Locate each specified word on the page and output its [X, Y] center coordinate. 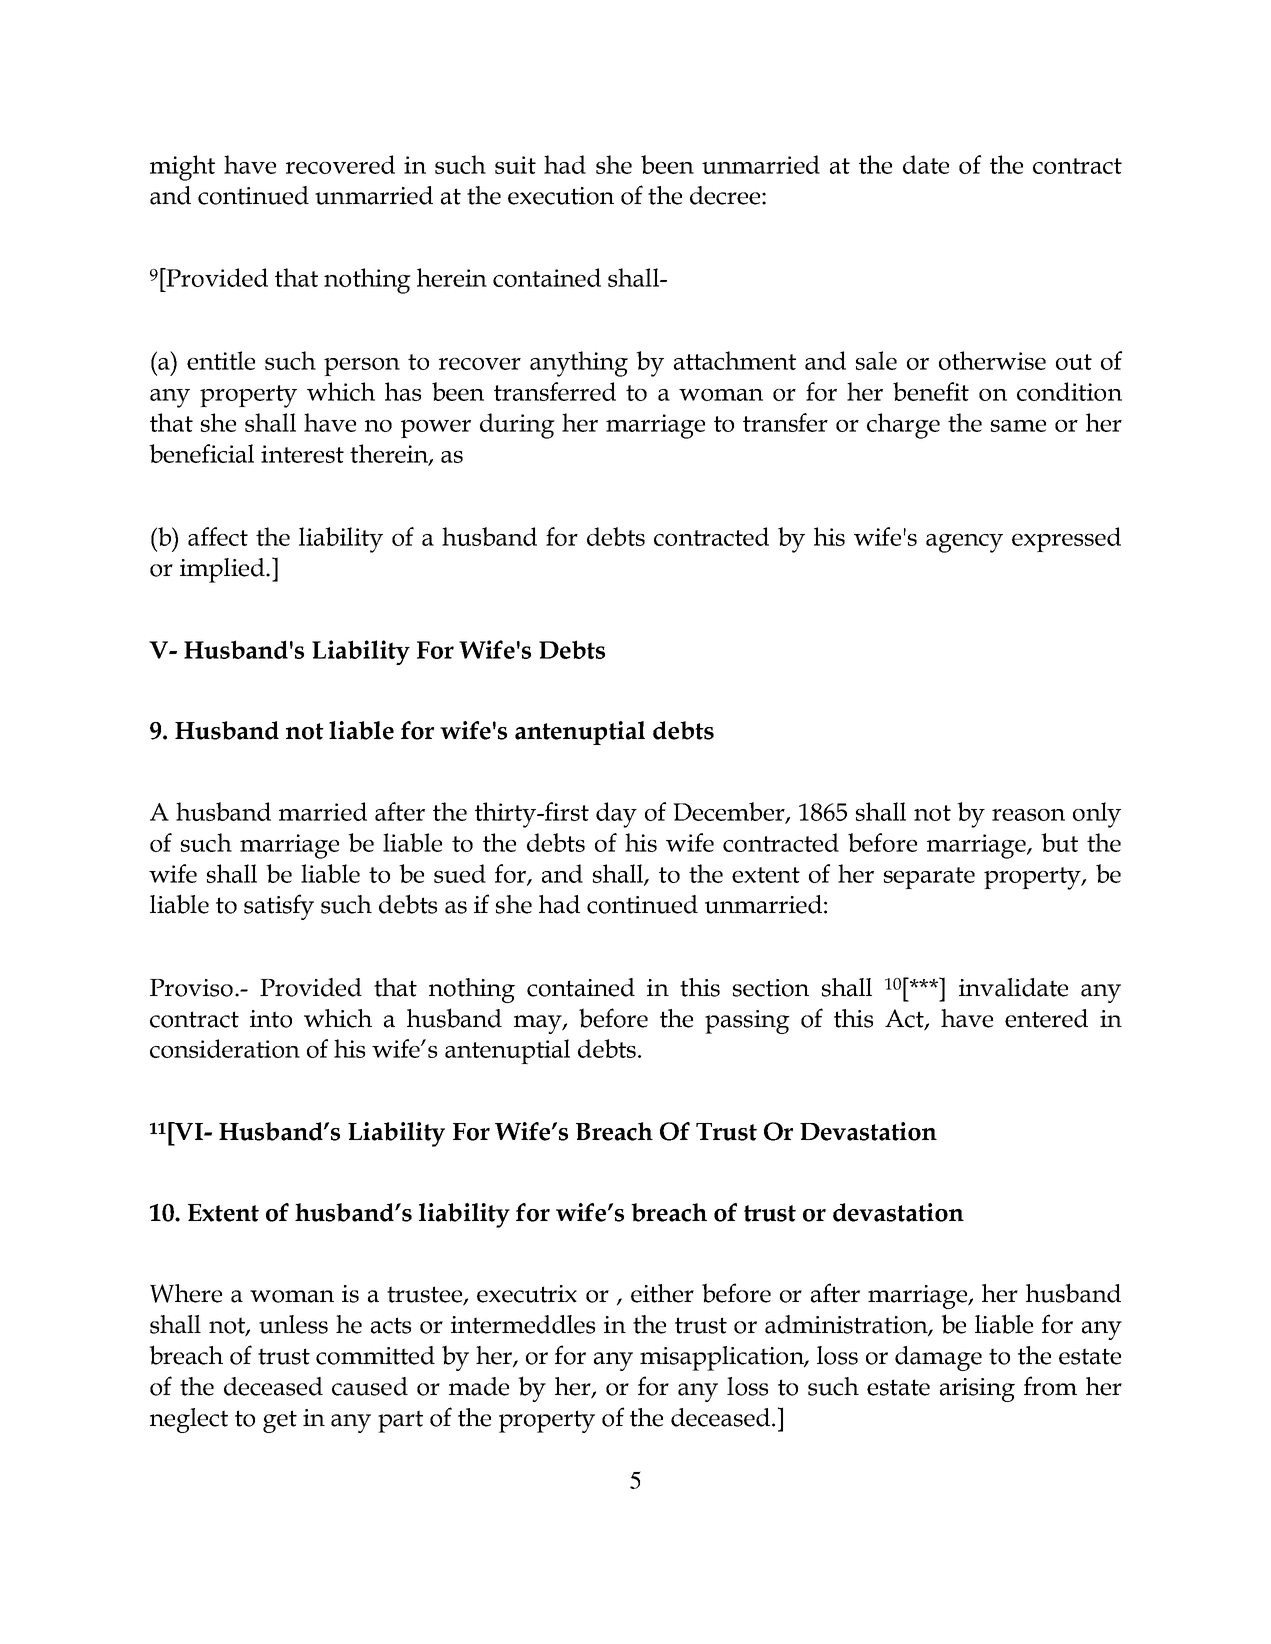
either [662, 1293]
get [280, 1421]
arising [977, 1390]
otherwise [992, 360]
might [182, 168]
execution [561, 196]
